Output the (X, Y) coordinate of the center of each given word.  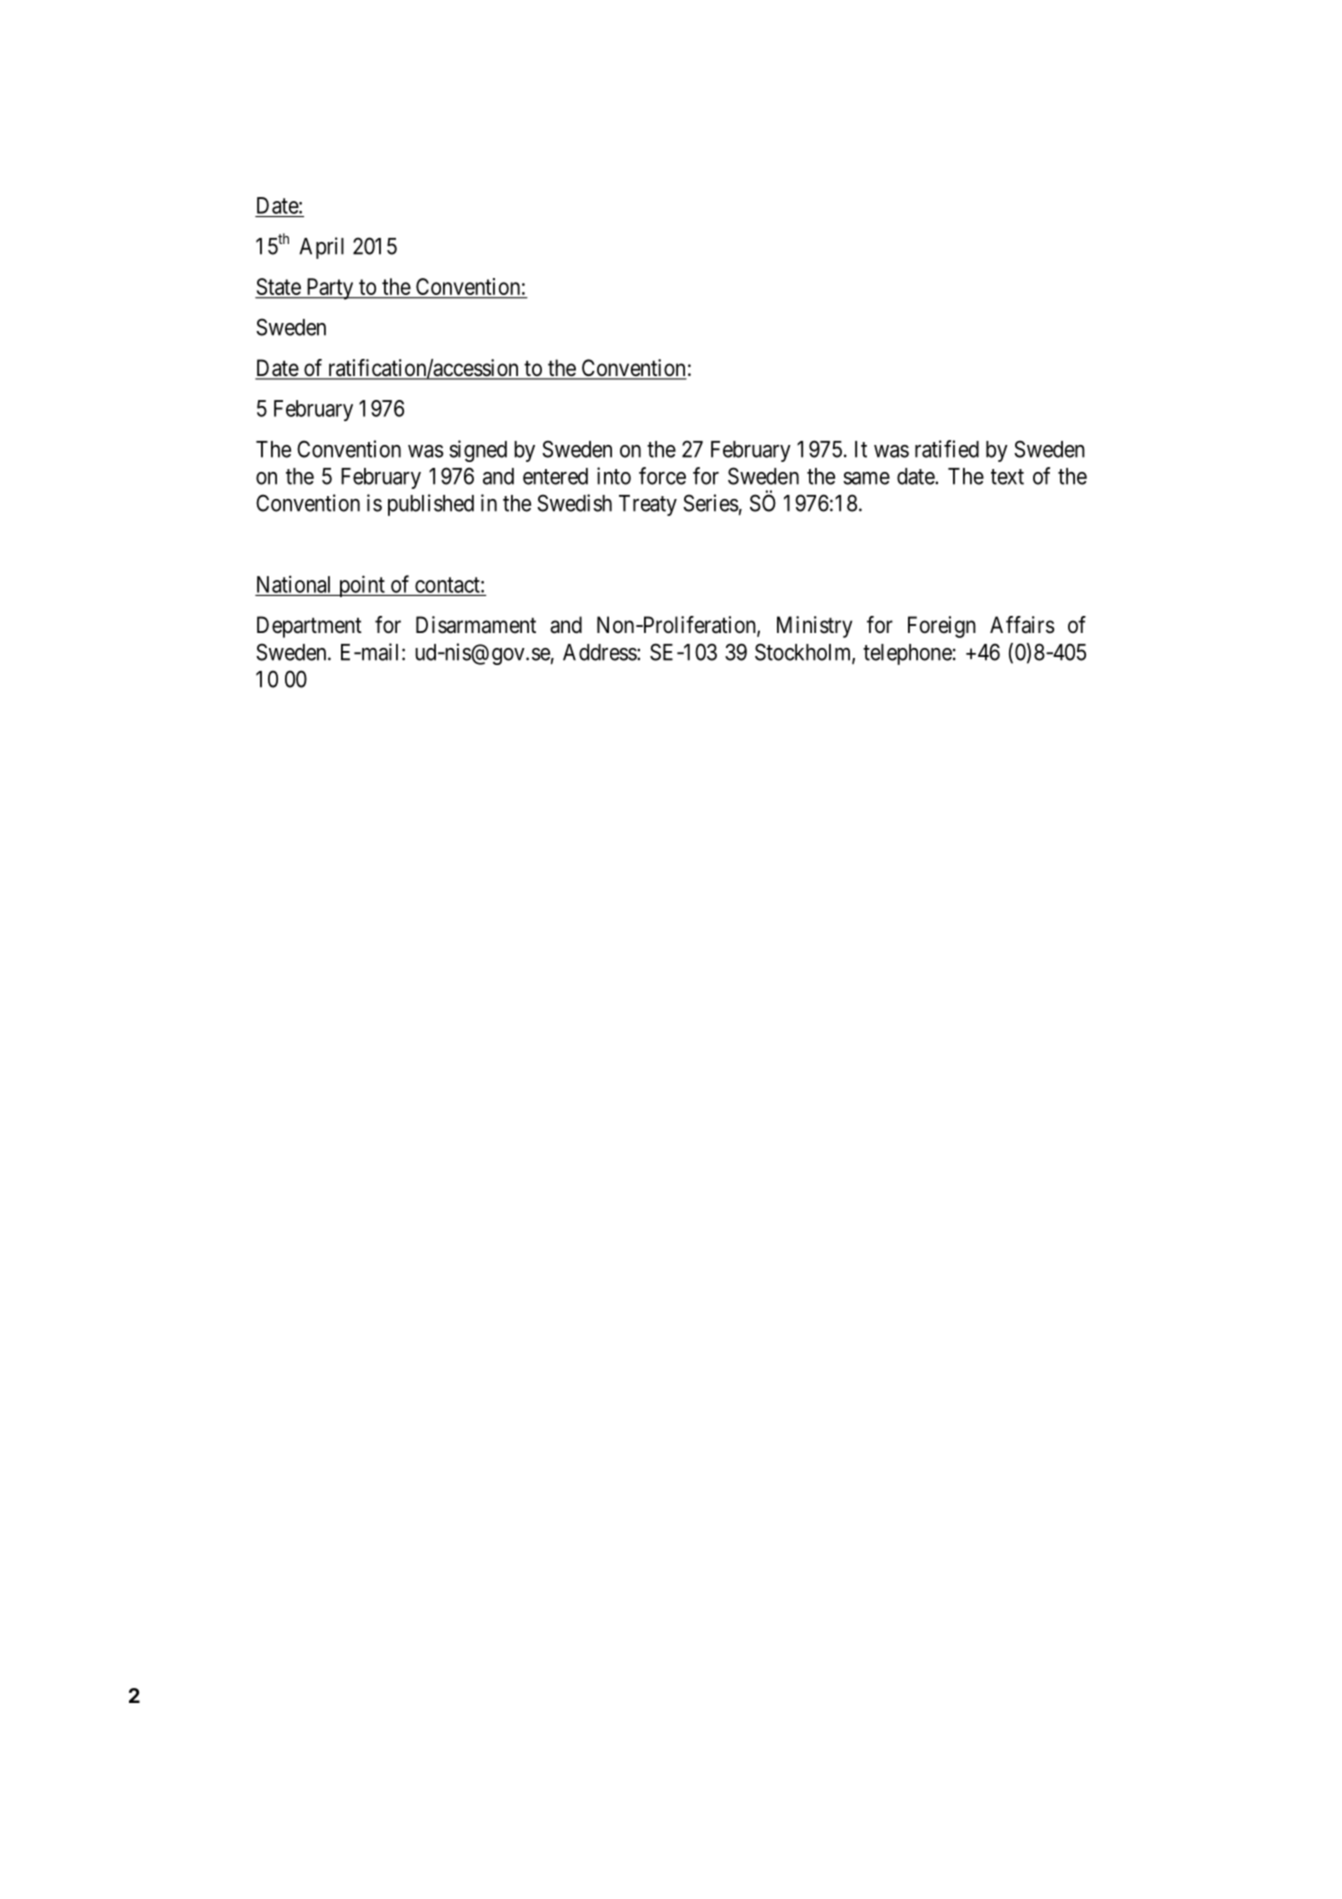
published (431, 505)
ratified (947, 449)
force (662, 476)
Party (330, 289)
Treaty (648, 505)
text (1007, 477)
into (614, 476)
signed (478, 451)
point (361, 586)
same (866, 478)
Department (309, 627)
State (278, 288)
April (321, 248)
